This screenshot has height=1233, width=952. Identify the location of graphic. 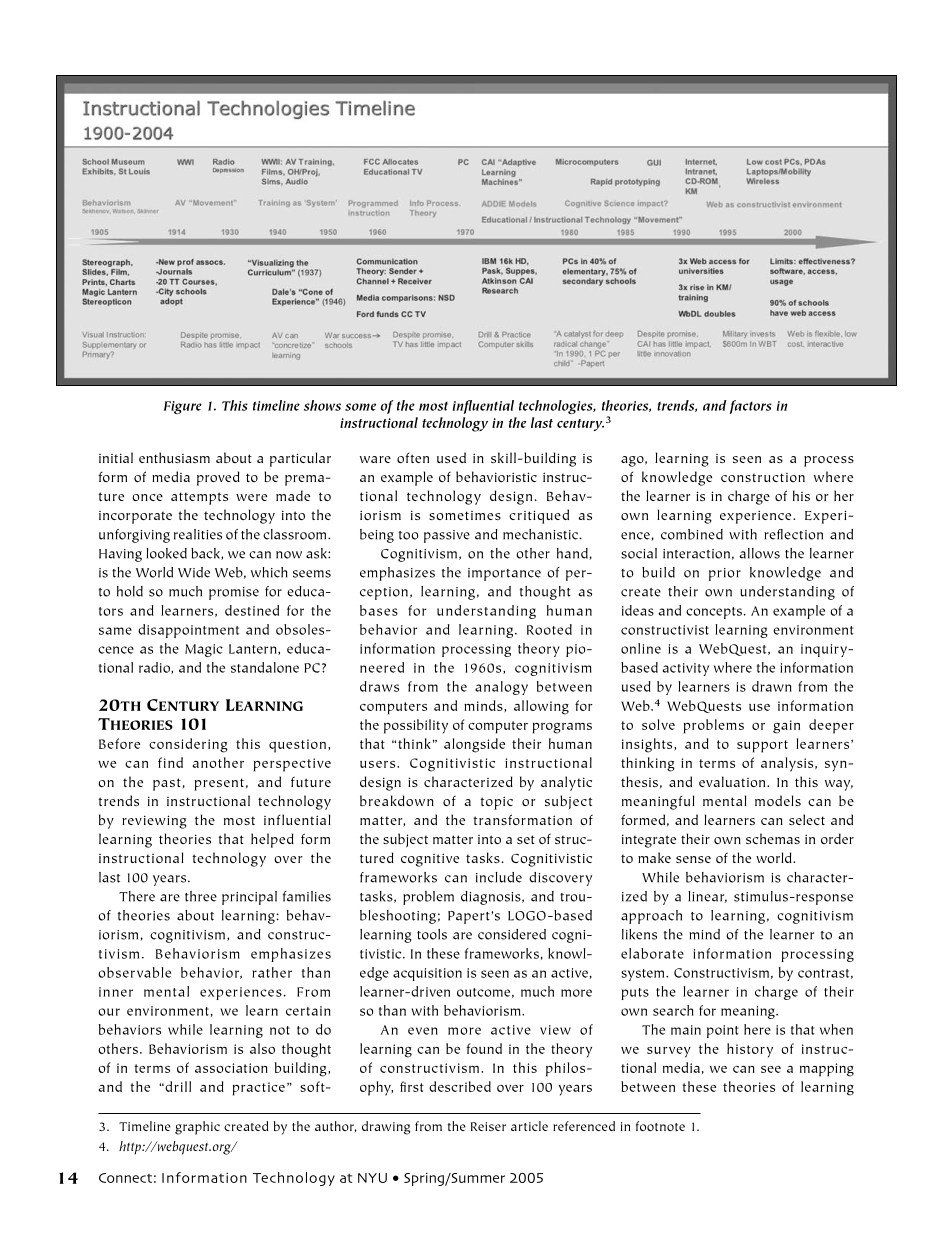
(197, 1128).
